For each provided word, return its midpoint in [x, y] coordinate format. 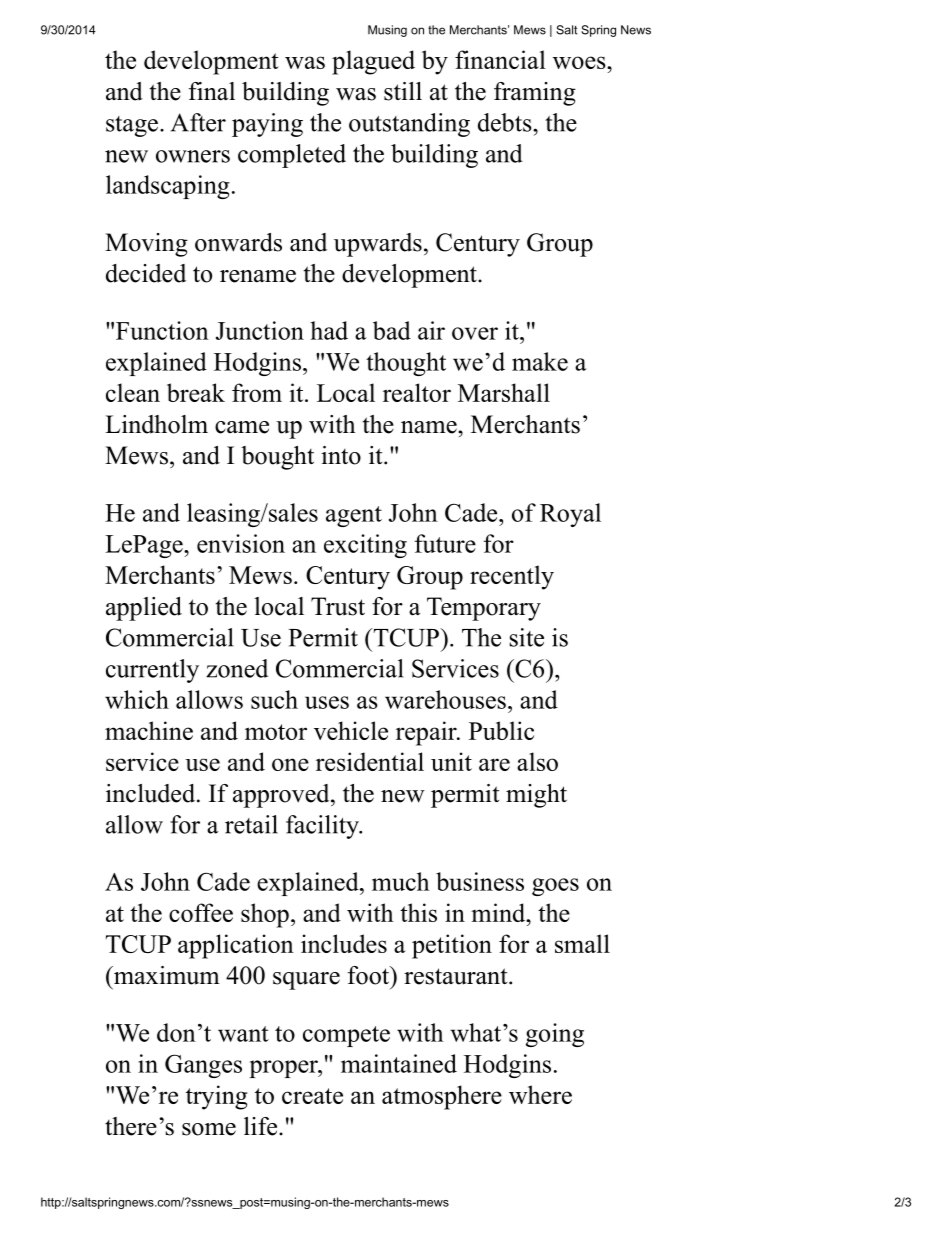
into [341, 455]
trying [217, 1097]
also [537, 761]
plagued [373, 62]
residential [370, 761]
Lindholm [156, 424]
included [152, 793]
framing [535, 94]
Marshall [504, 392]
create [312, 1096]
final [212, 91]
